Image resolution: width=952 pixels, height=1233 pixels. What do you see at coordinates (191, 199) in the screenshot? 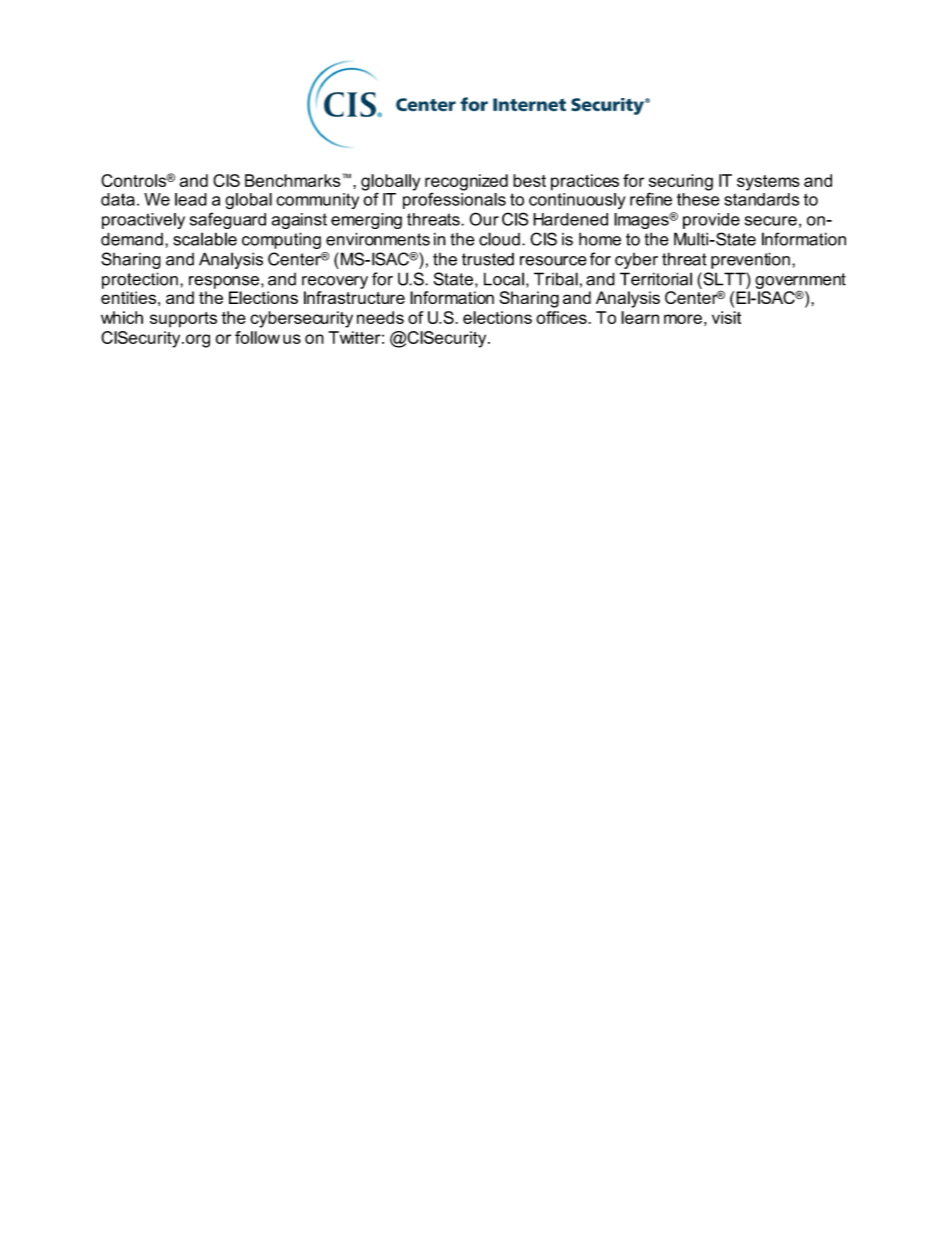
I see `lead` at bounding box center [191, 199].
